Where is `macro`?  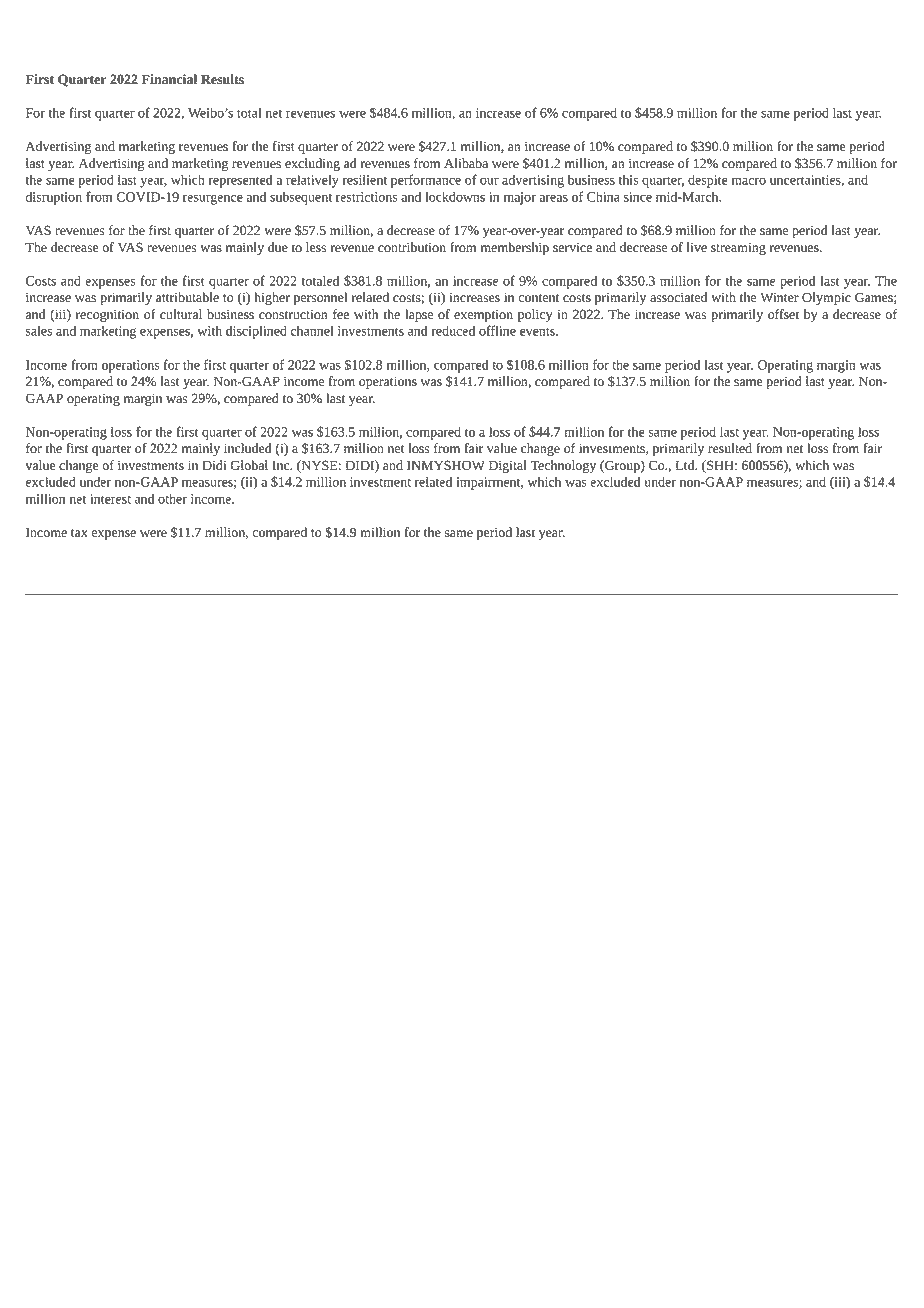
macro is located at coordinates (748, 181).
